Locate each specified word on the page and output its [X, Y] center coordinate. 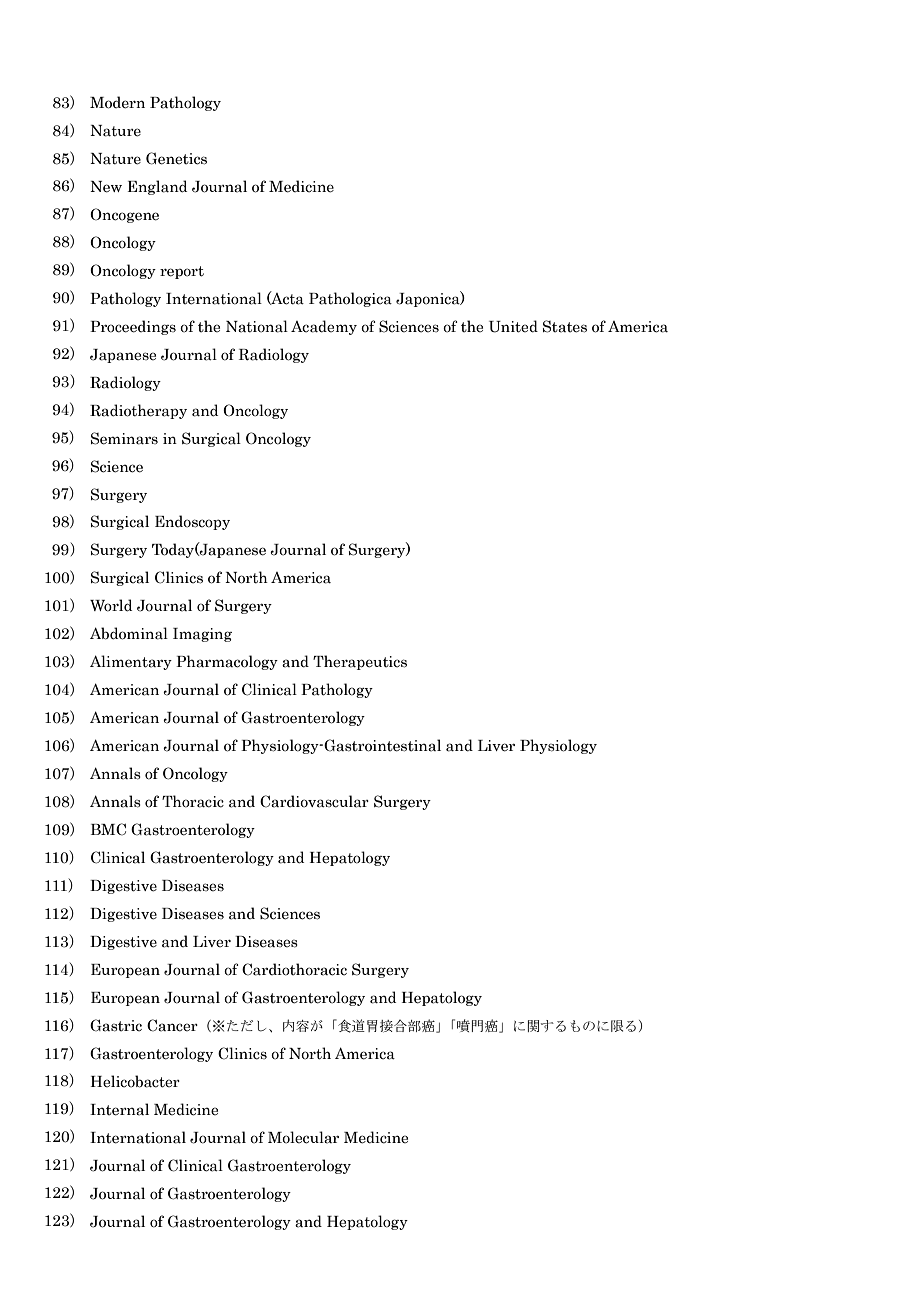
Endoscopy [192, 522]
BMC [108, 829]
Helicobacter [135, 1081]
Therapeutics [360, 662]
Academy [324, 327]
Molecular [303, 1137]
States [565, 326]
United [513, 326]
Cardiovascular [314, 801]
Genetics [176, 158]
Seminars [124, 438]
